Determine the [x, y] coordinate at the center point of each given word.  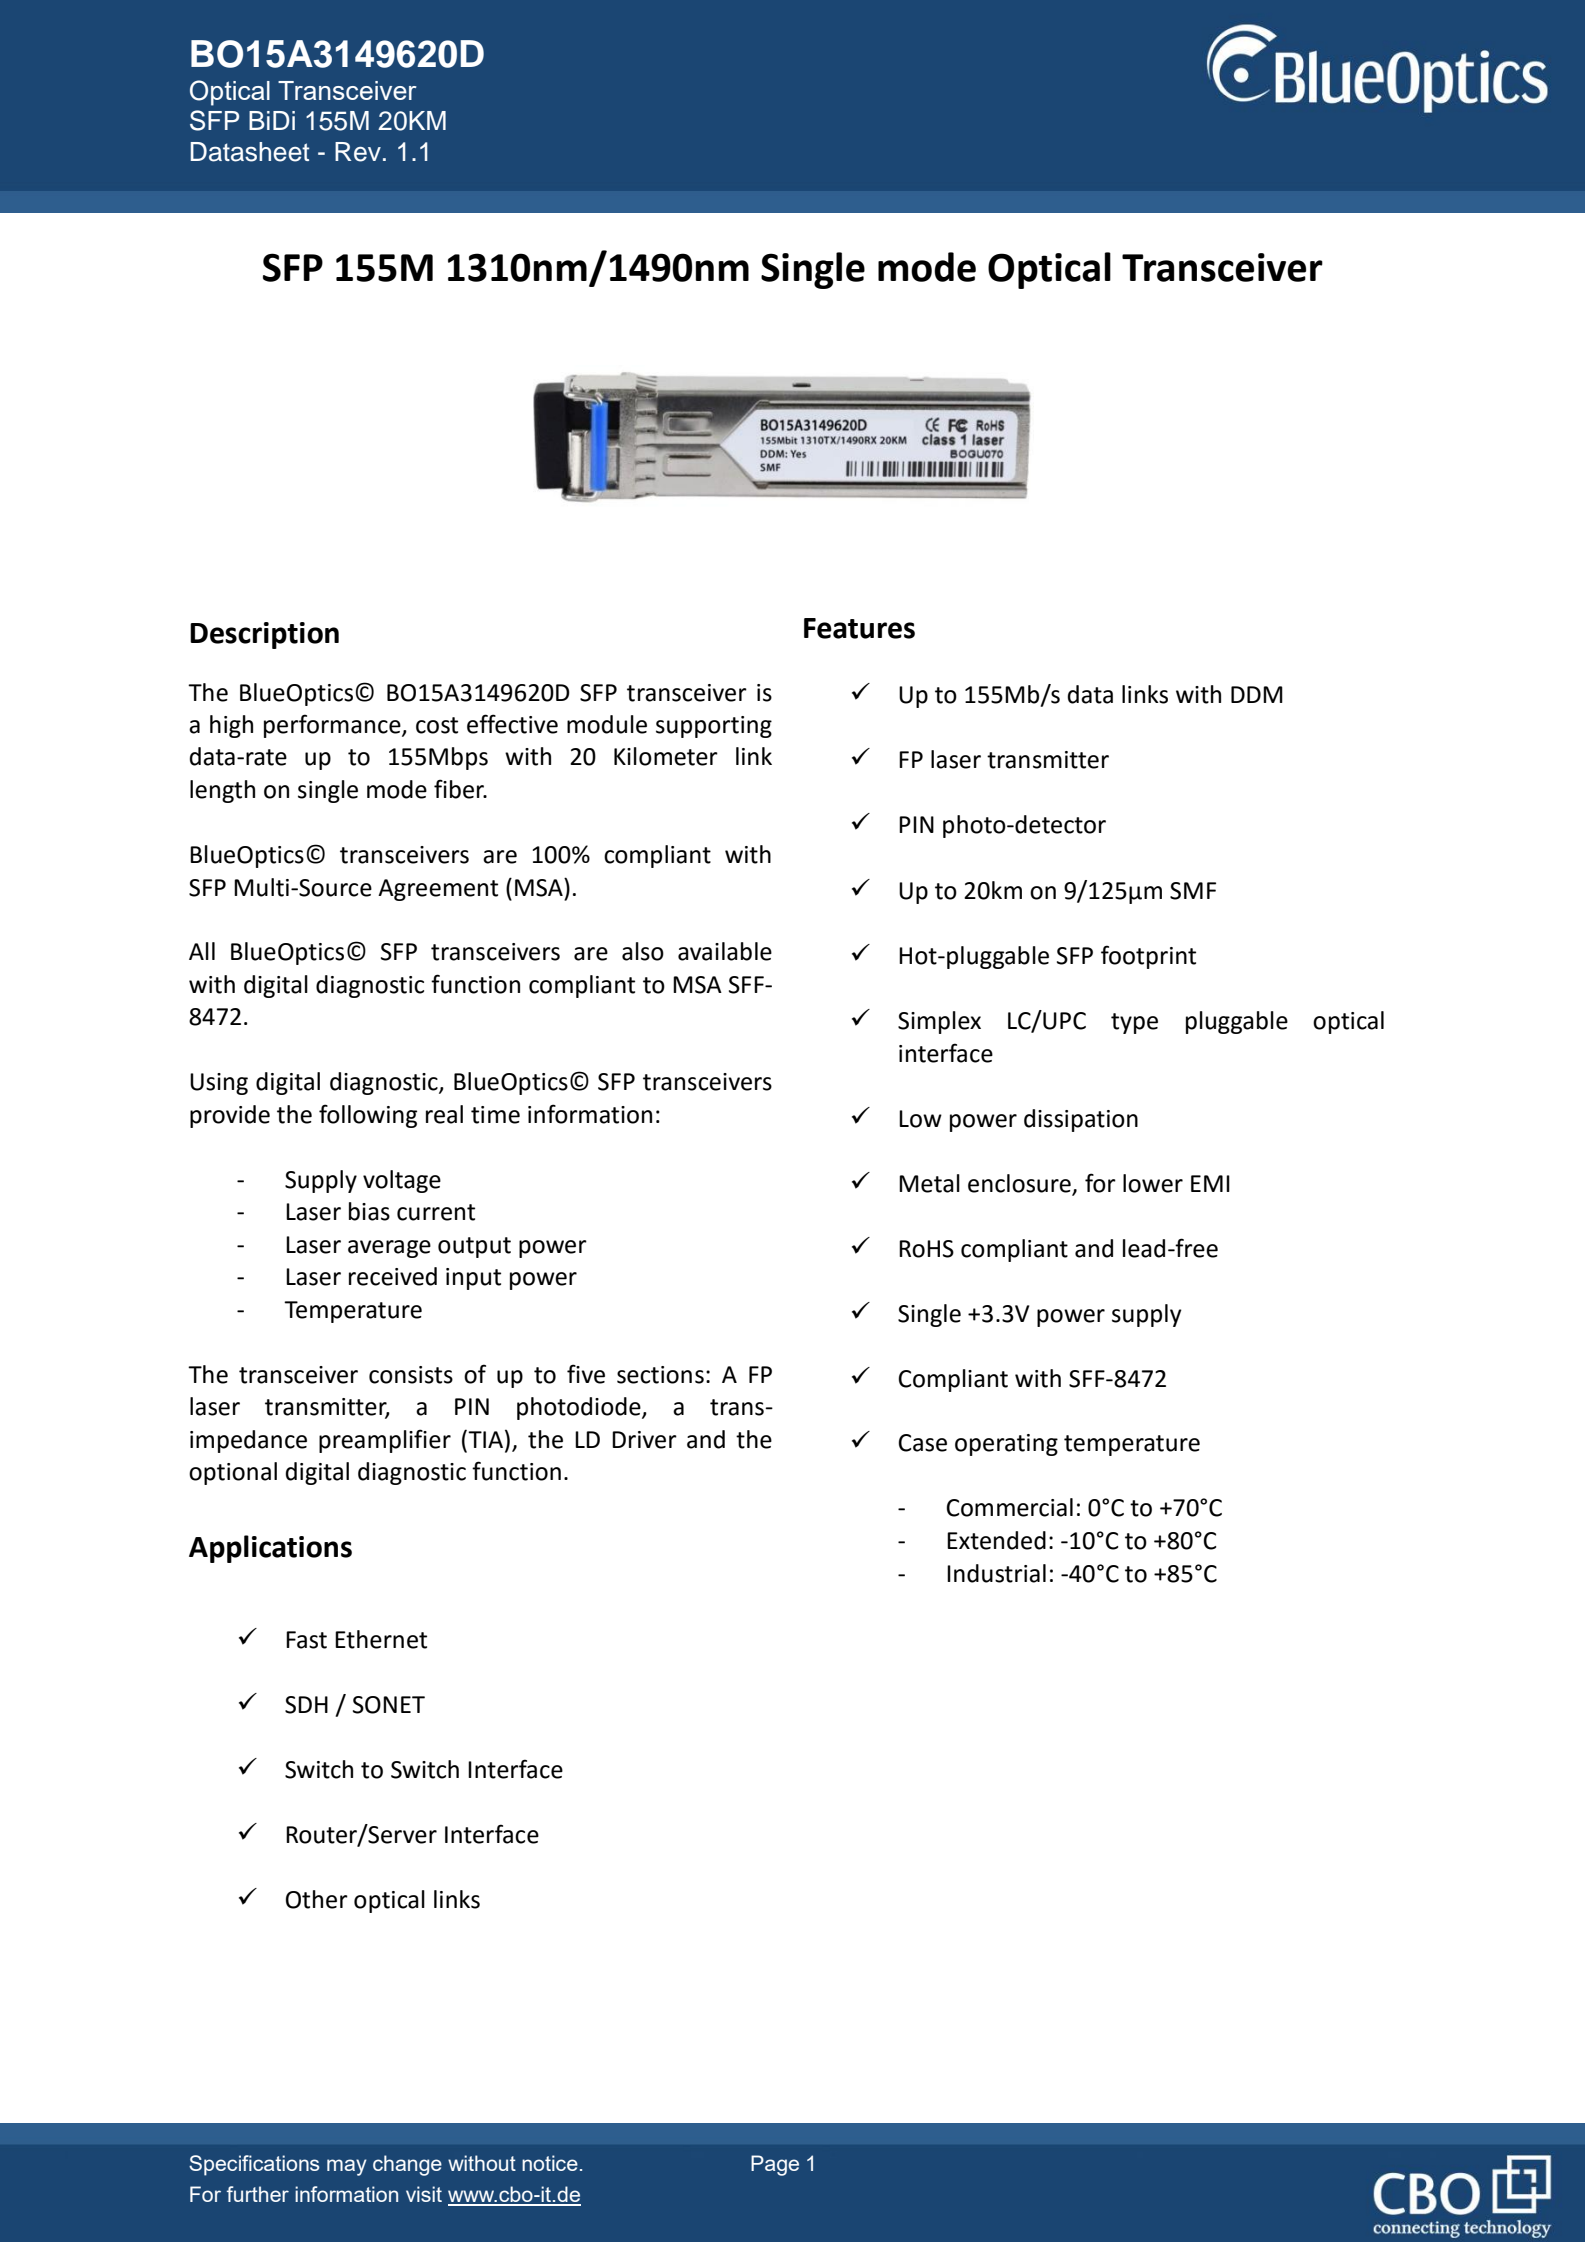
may [347, 2167]
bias [369, 1211]
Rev [358, 152]
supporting [714, 727]
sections [660, 1375]
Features [859, 628]
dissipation [1081, 1120]
